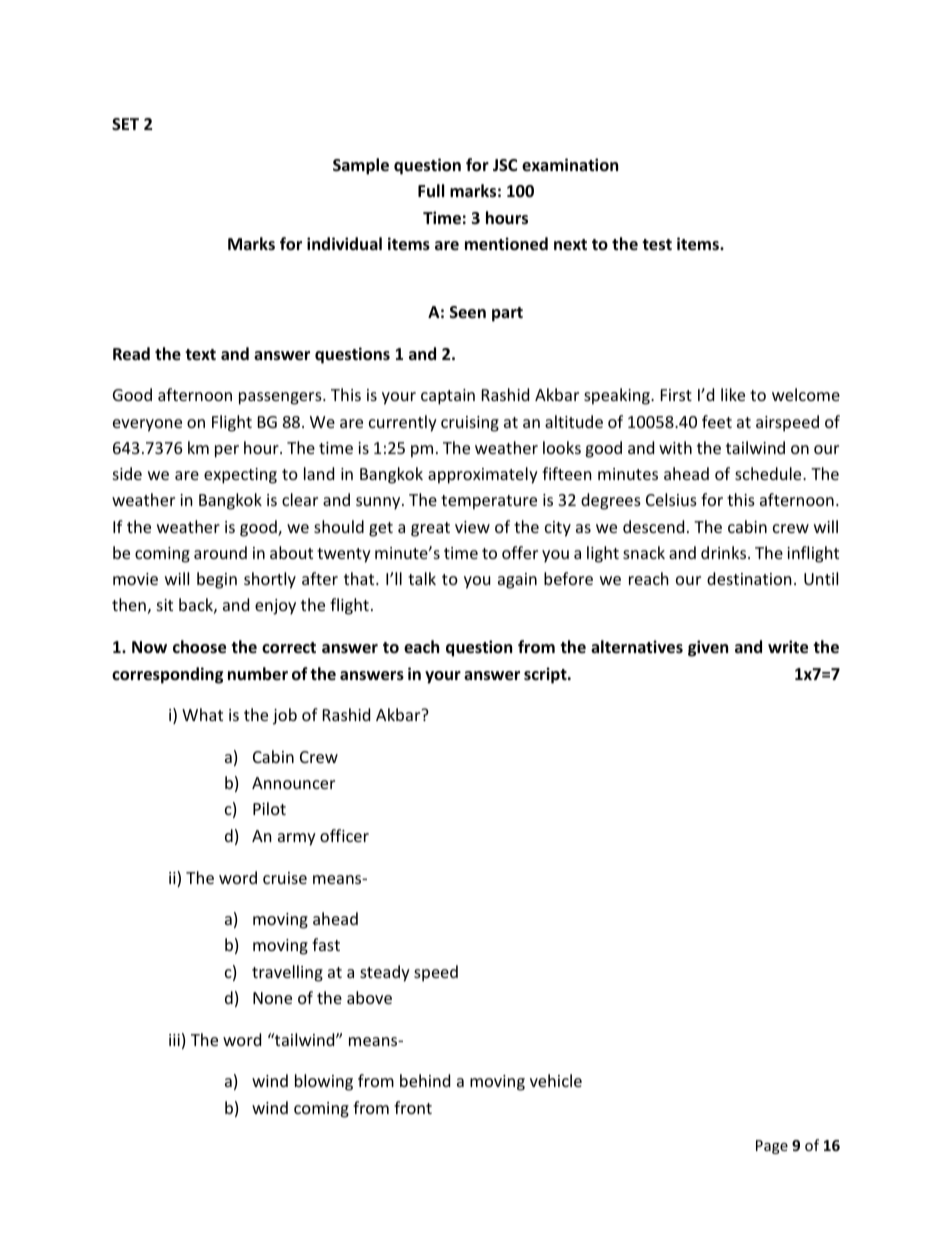 This screenshot has height=1233, width=952. I want to click on like, so click(733, 394).
